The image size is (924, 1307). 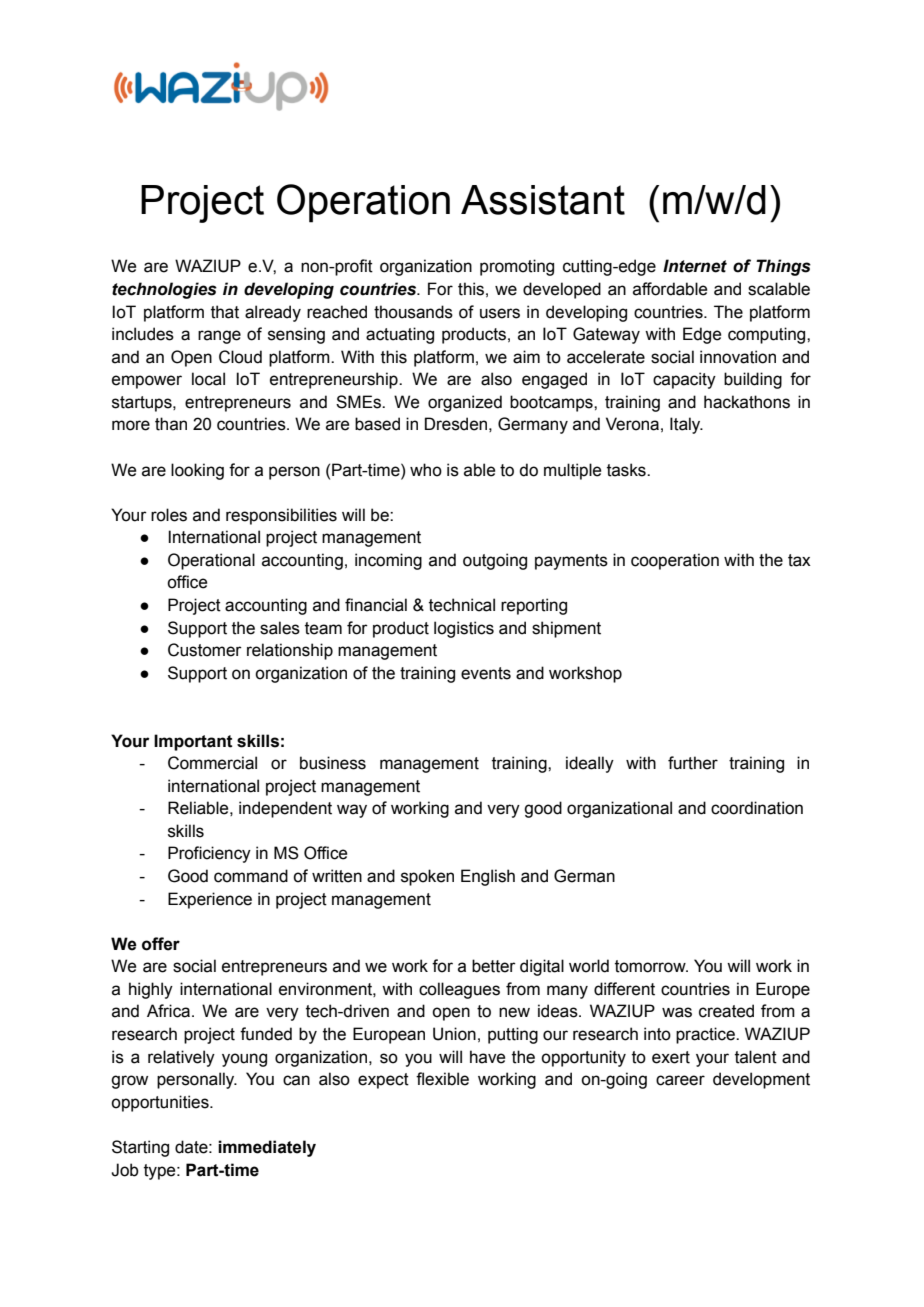 I want to click on immediately, so click(x=267, y=1148).
